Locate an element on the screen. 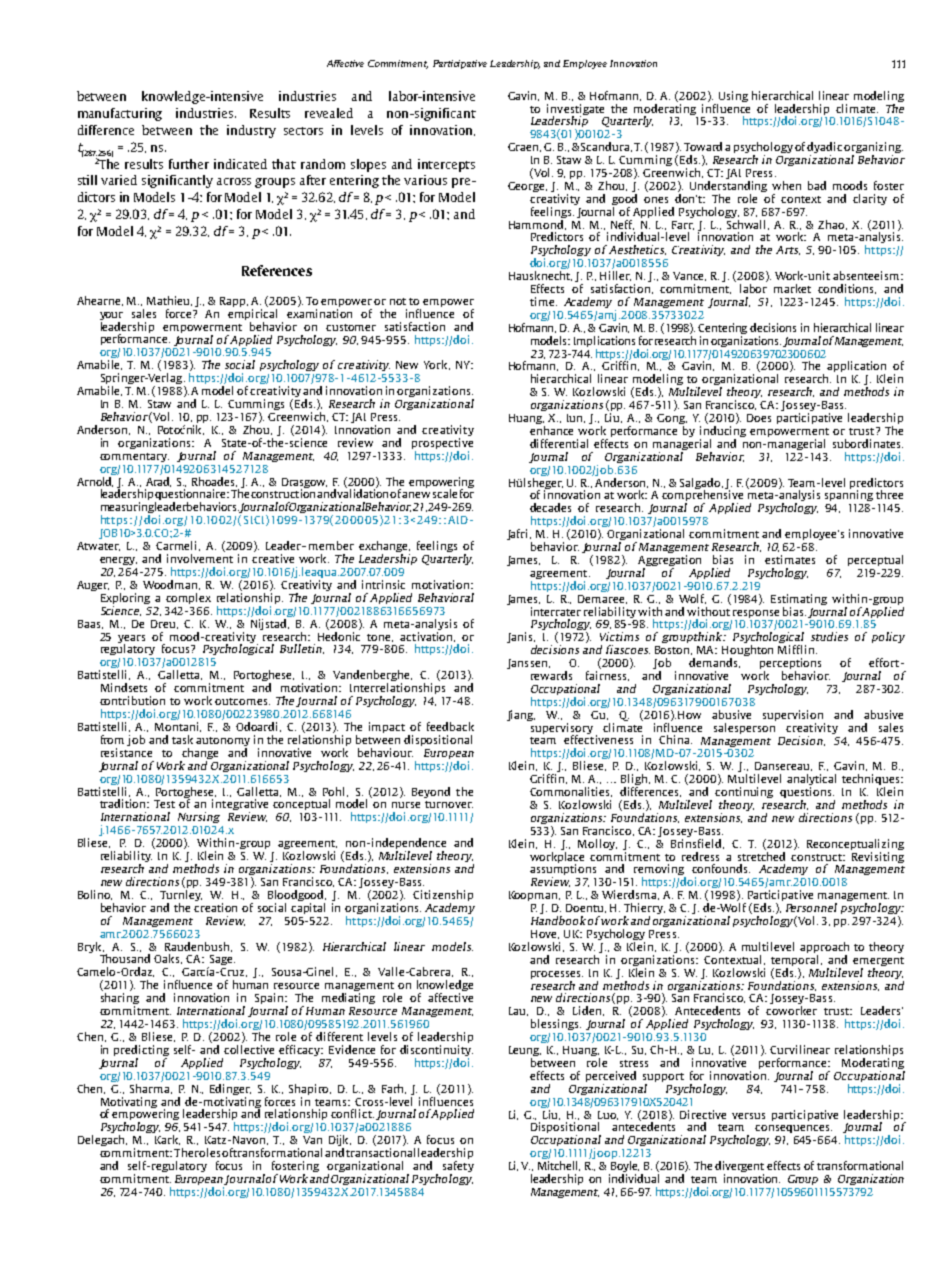 This screenshot has width=952, height=1270. safety is located at coordinates (458, 1168).
